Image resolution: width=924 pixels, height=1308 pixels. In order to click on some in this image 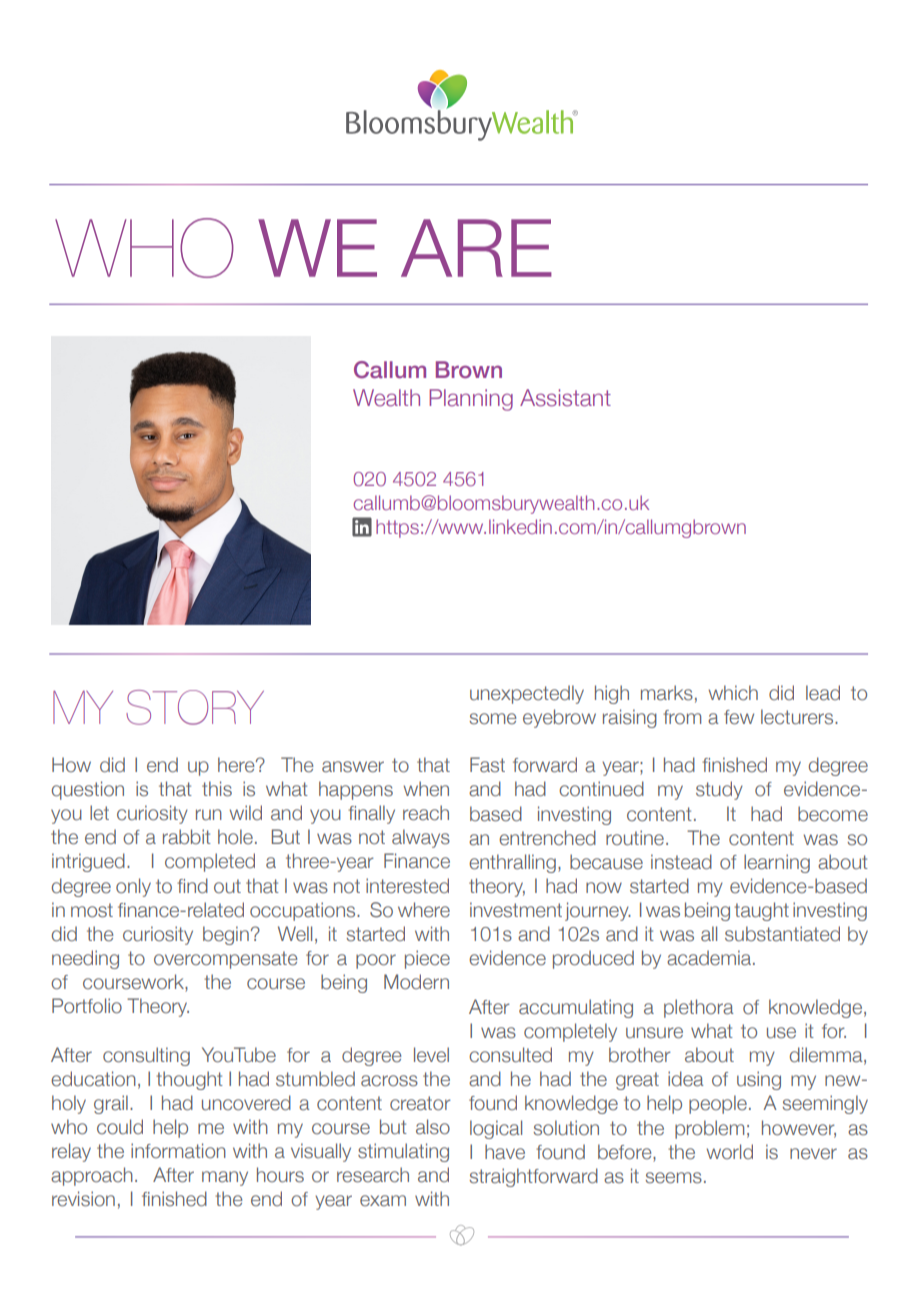, I will do `click(492, 719)`.
